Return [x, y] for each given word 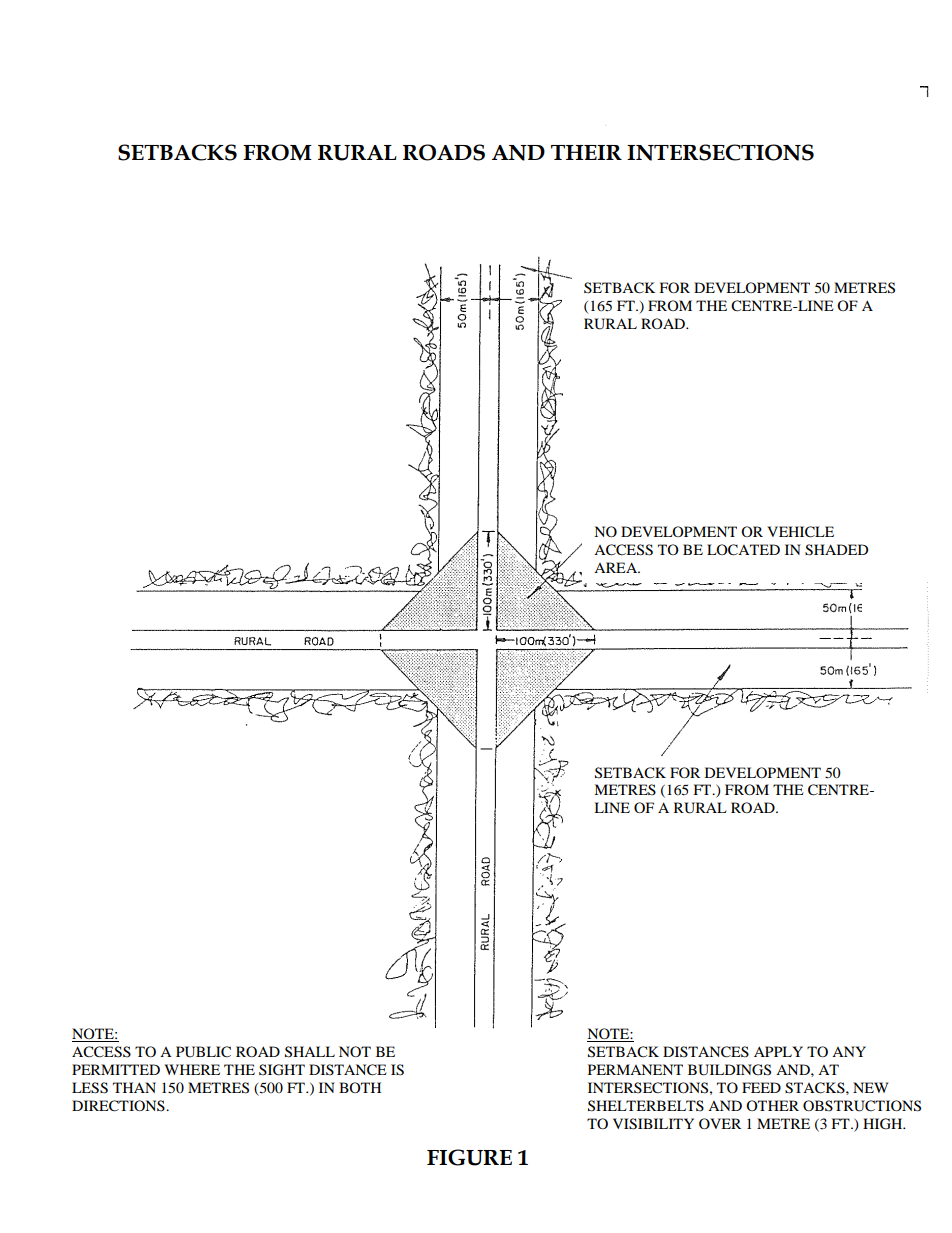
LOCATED [743, 550]
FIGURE [469, 1157]
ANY [849, 1051]
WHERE [192, 1069]
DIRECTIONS [119, 1106]
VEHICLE [800, 532]
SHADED [836, 550]
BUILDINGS [729, 1070]
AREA [617, 567]
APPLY [778, 1051]
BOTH [360, 1087]
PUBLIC [203, 1052]
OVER [720, 1123]
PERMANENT [635, 1069]
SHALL [310, 1052]
